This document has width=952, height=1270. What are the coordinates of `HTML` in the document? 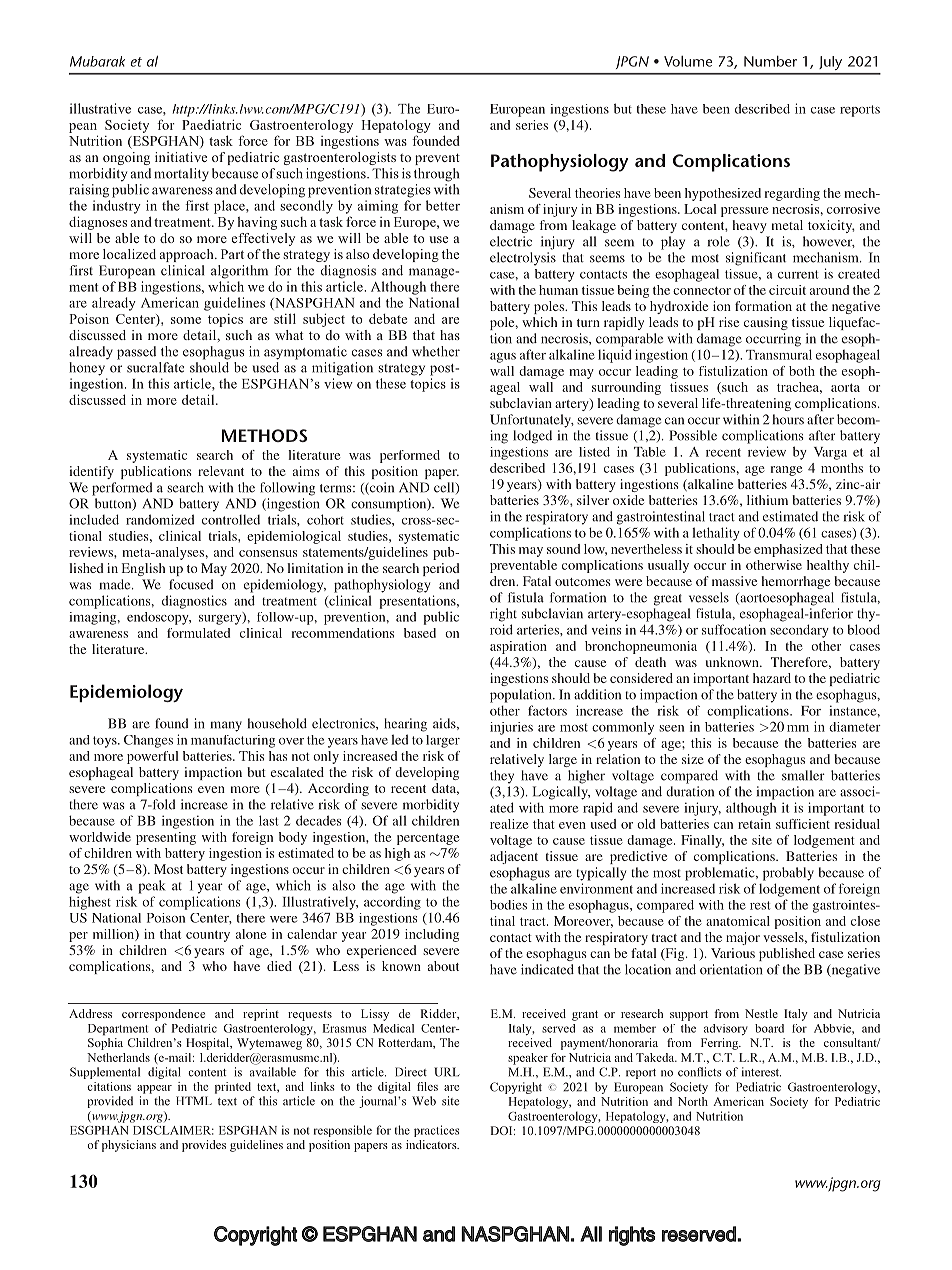 It's located at (194, 1100).
